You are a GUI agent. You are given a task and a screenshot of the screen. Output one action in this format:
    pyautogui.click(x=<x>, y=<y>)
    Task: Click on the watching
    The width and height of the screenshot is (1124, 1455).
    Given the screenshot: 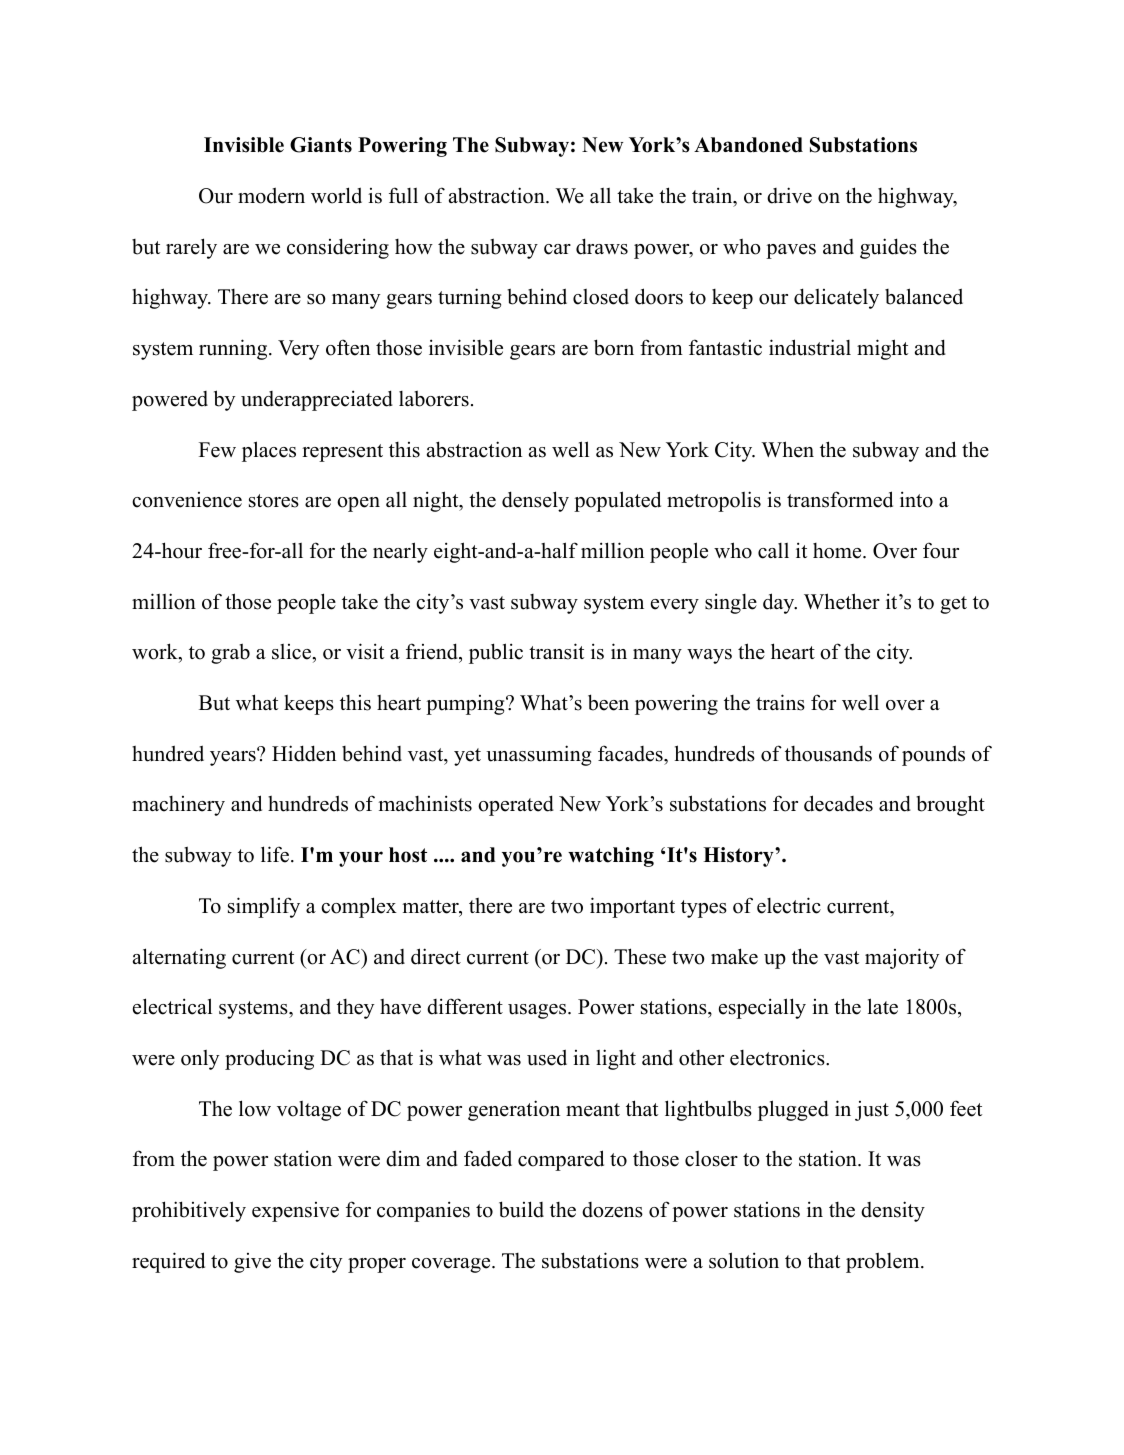 What is the action you would take?
    pyautogui.click(x=611, y=857)
